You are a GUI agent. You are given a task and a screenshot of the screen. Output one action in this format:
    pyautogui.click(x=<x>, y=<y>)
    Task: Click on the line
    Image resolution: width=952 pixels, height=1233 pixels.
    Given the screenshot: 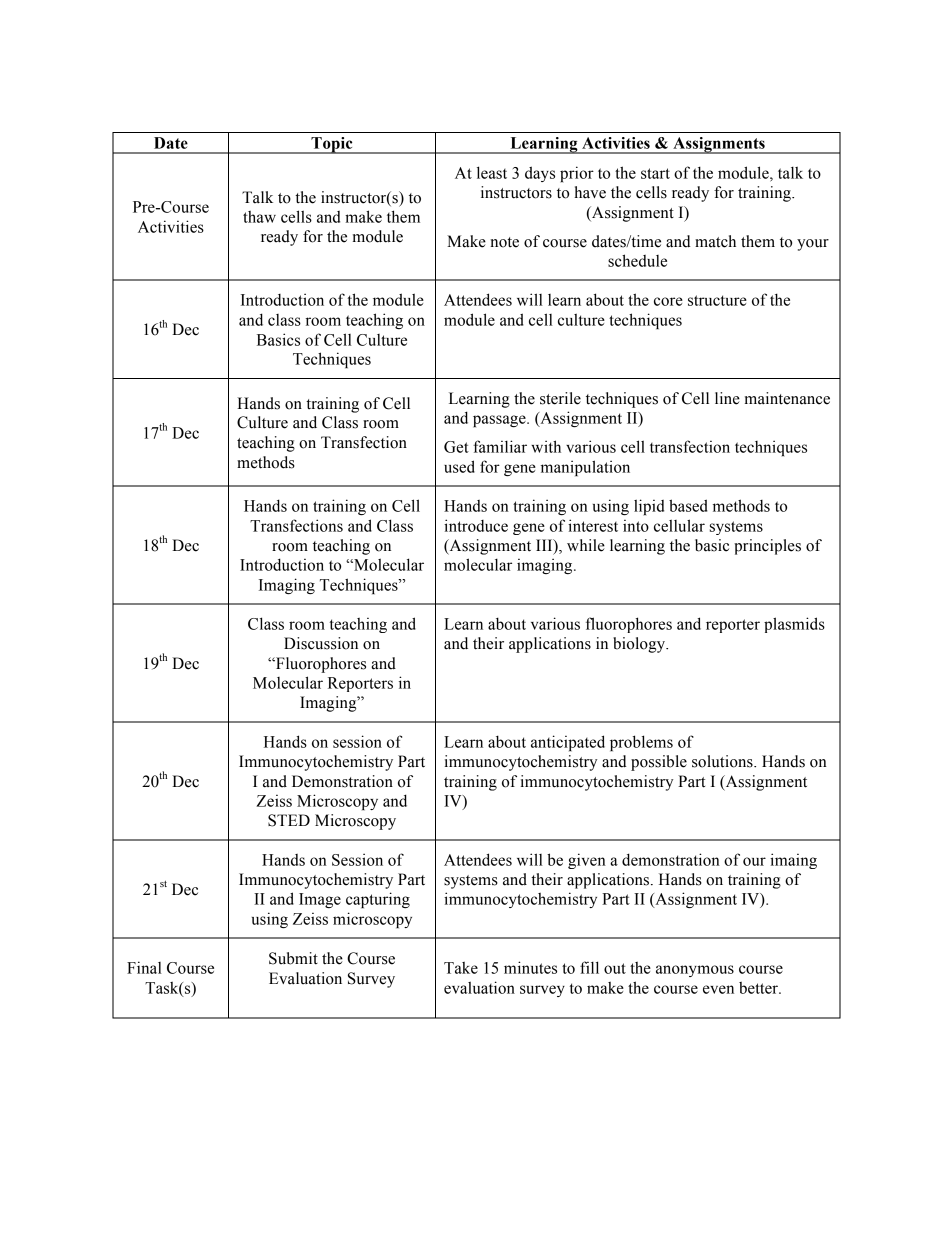 What is the action you would take?
    pyautogui.click(x=727, y=398)
